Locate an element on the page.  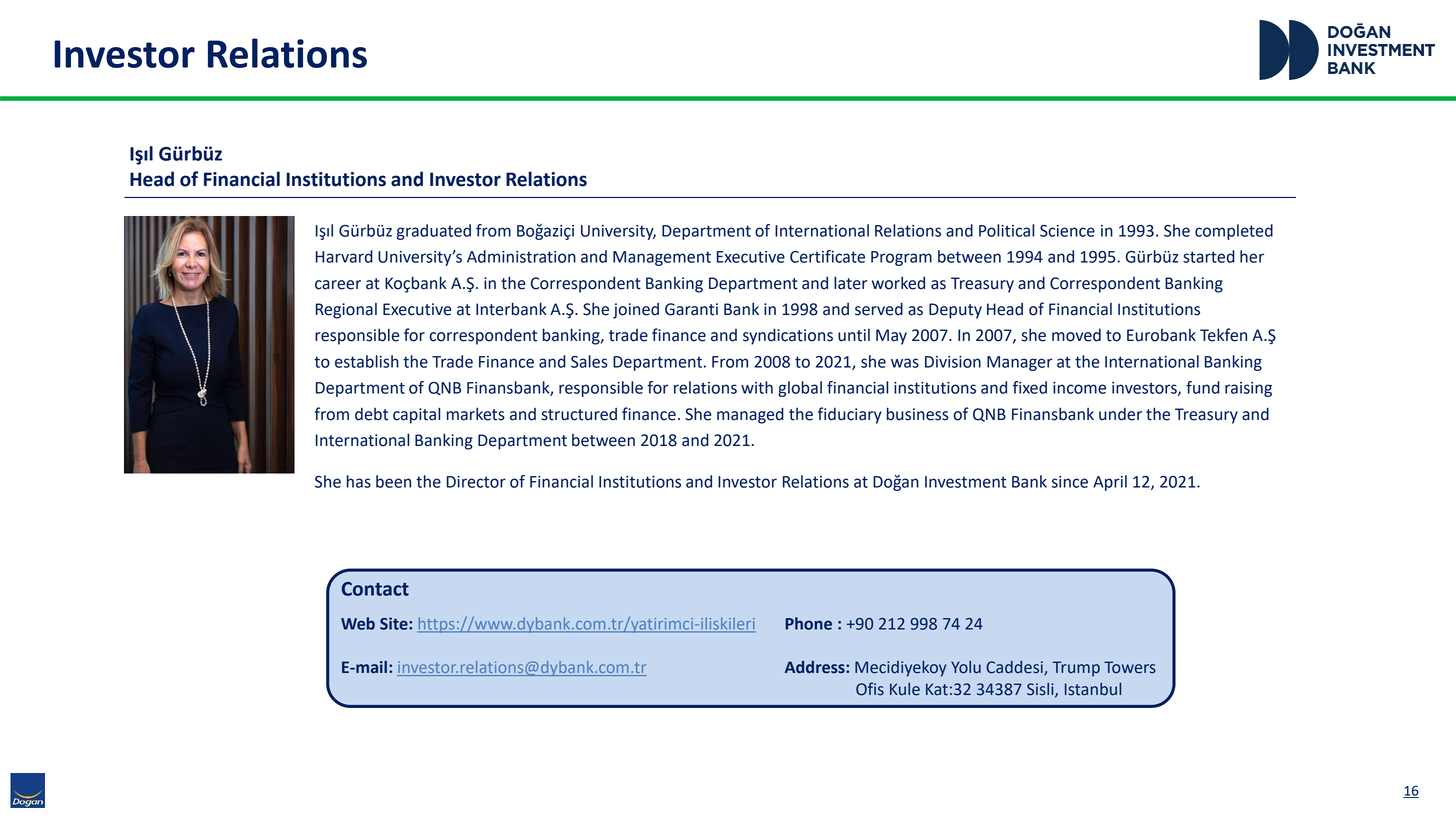
Yolu is located at coordinates (966, 667).
